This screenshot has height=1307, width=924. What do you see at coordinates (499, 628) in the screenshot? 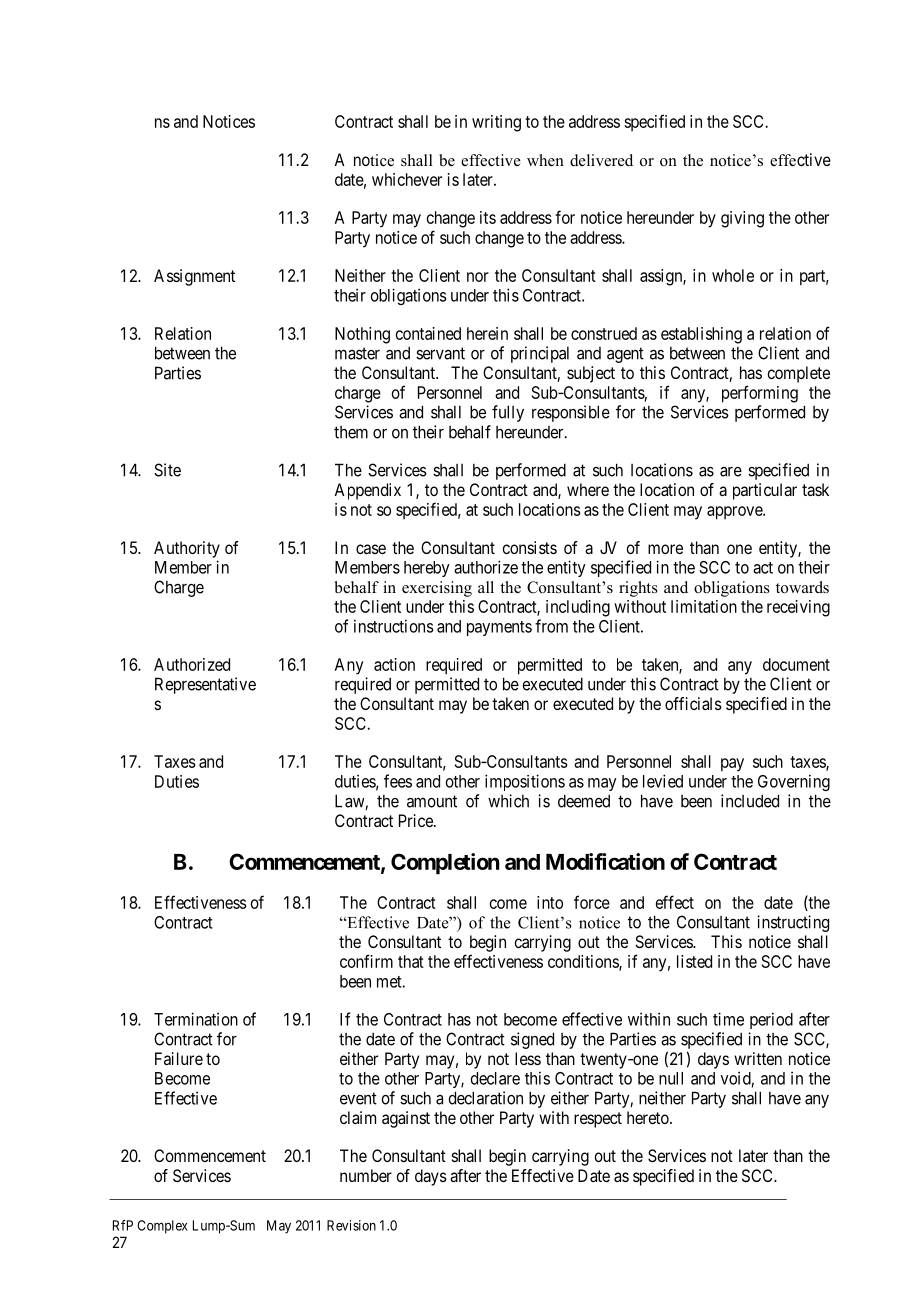
I see `payments` at bounding box center [499, 628].
